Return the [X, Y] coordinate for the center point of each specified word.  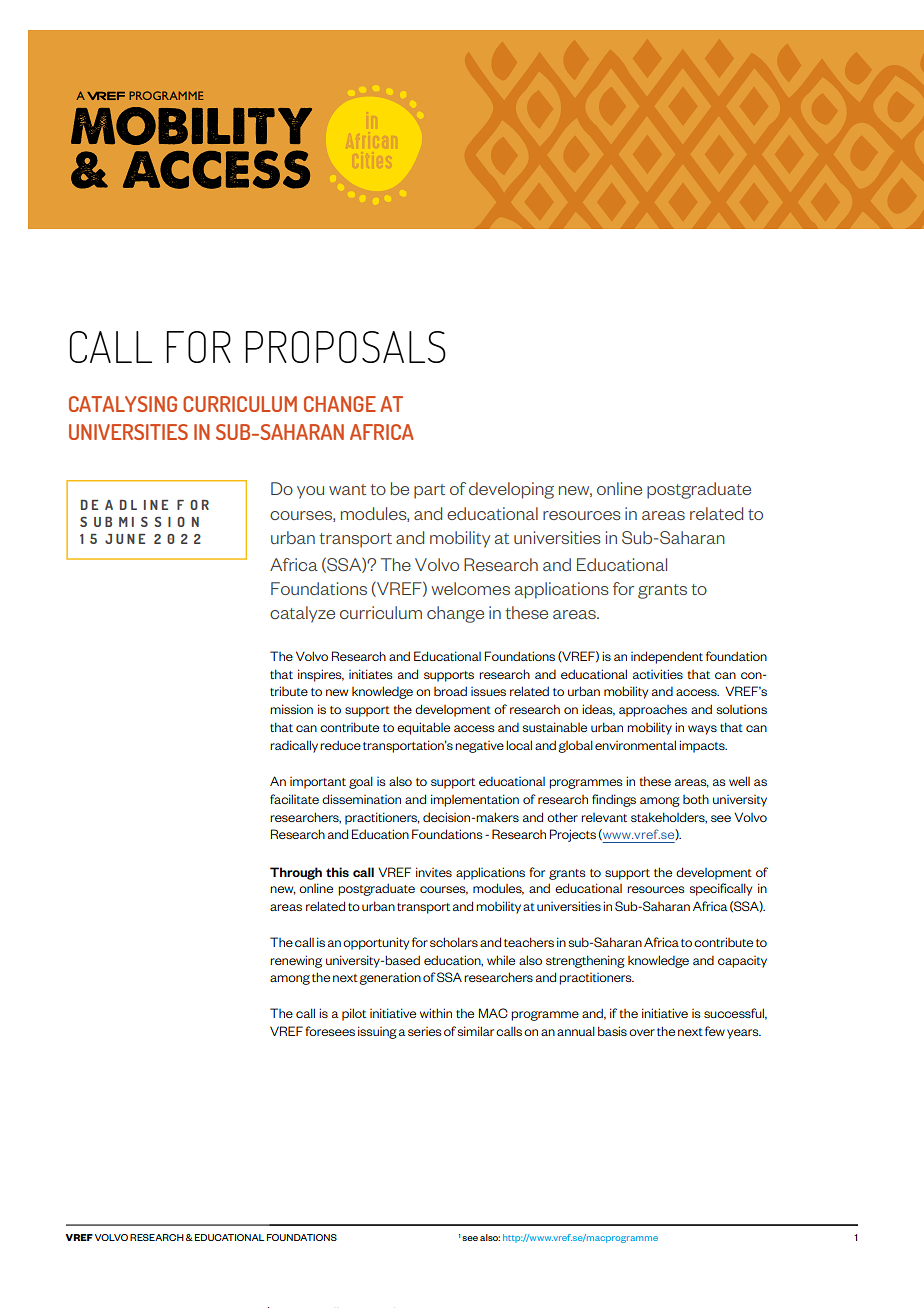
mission [291, 709]
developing [511, 490]
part [429, 491]
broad [450, 691]
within [436, 1013]
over [642, 1032]
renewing [296, 961]
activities [658, 674]
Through [296, 873]
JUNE [125, 539]
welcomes [470, 588]
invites [434, 872]
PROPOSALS [346, 347]
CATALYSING [123, 404]
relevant [604, 817]
